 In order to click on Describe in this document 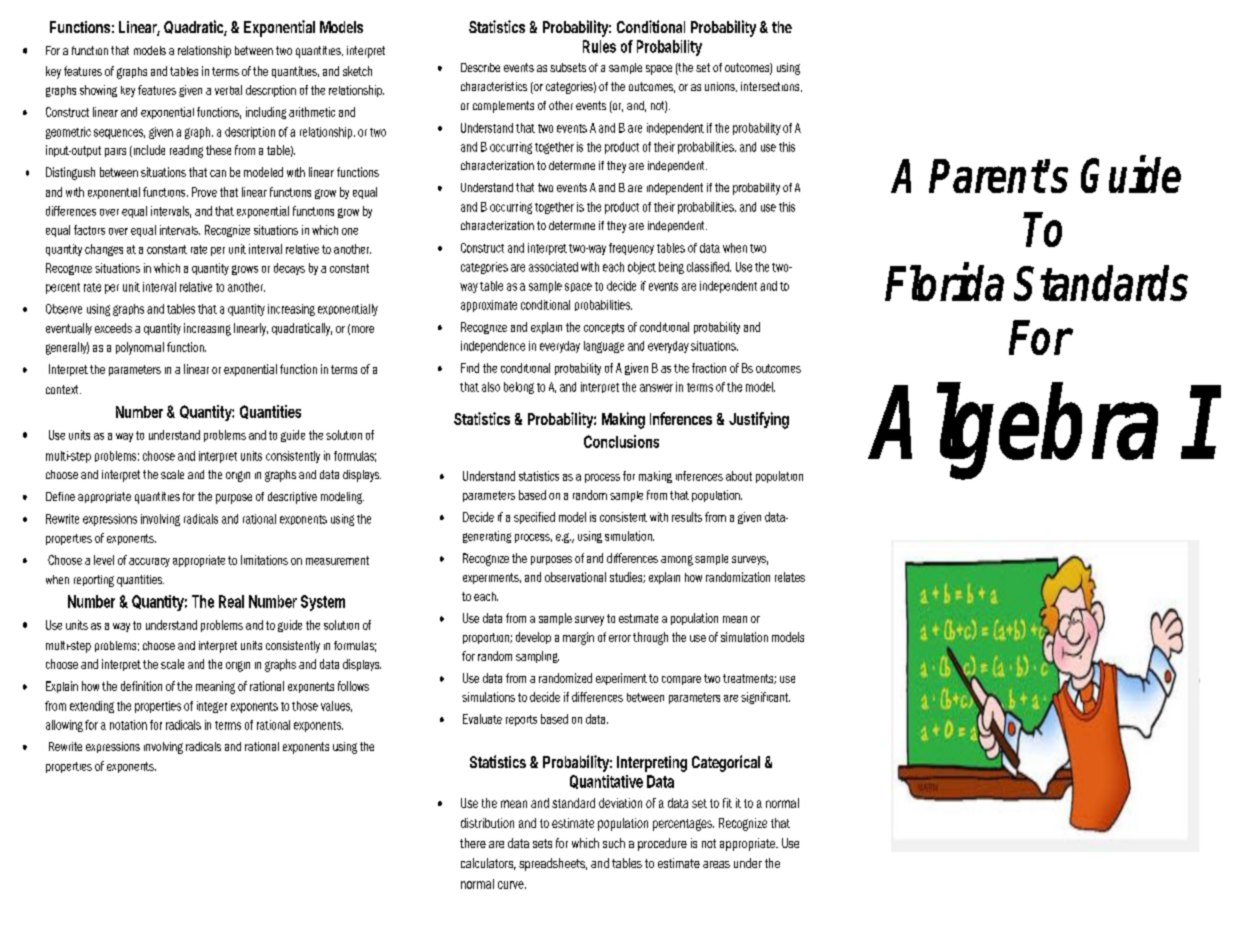, I will do `click(480, 67)`.
